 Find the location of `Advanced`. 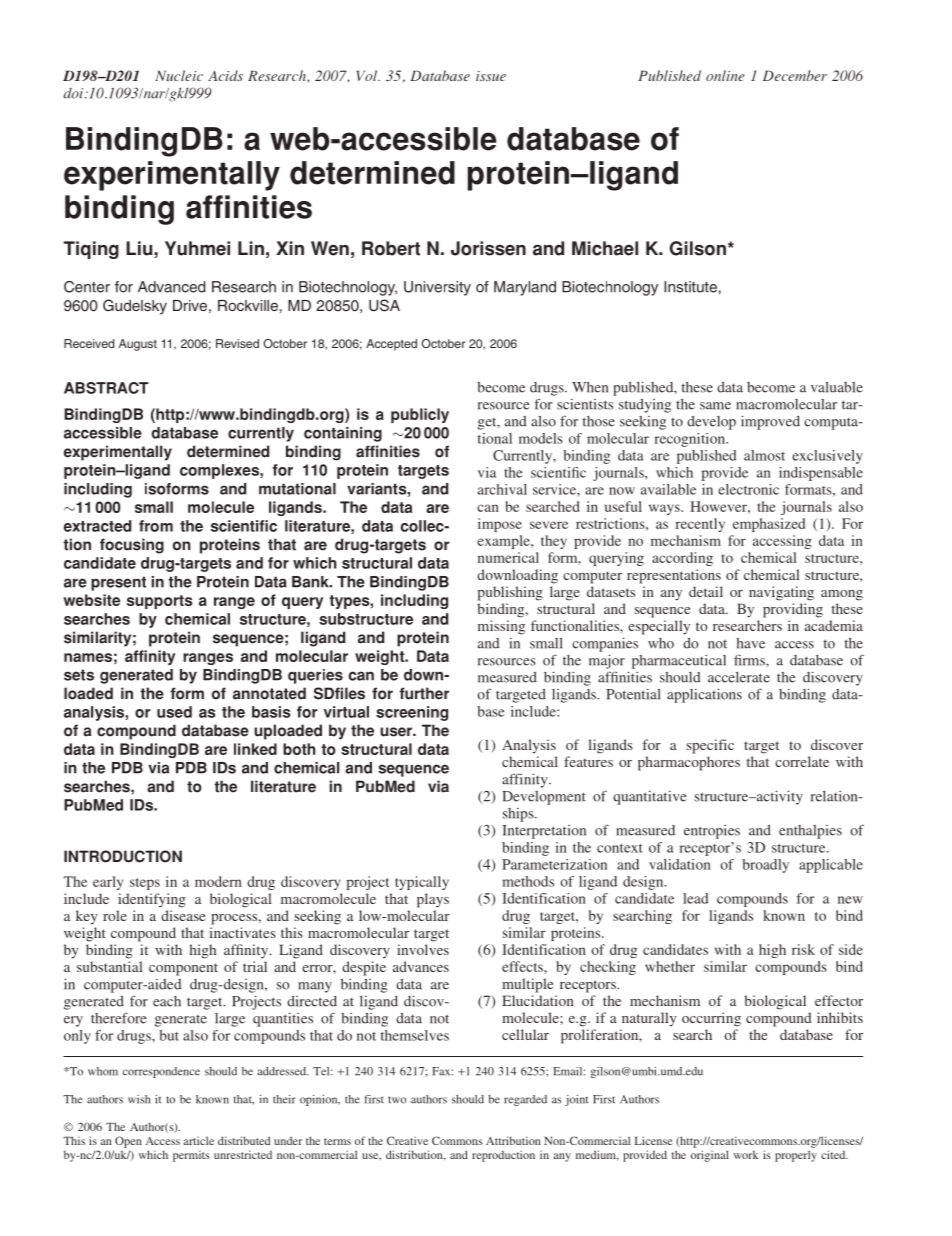

Advanced is located at coordinates (172, 287).
